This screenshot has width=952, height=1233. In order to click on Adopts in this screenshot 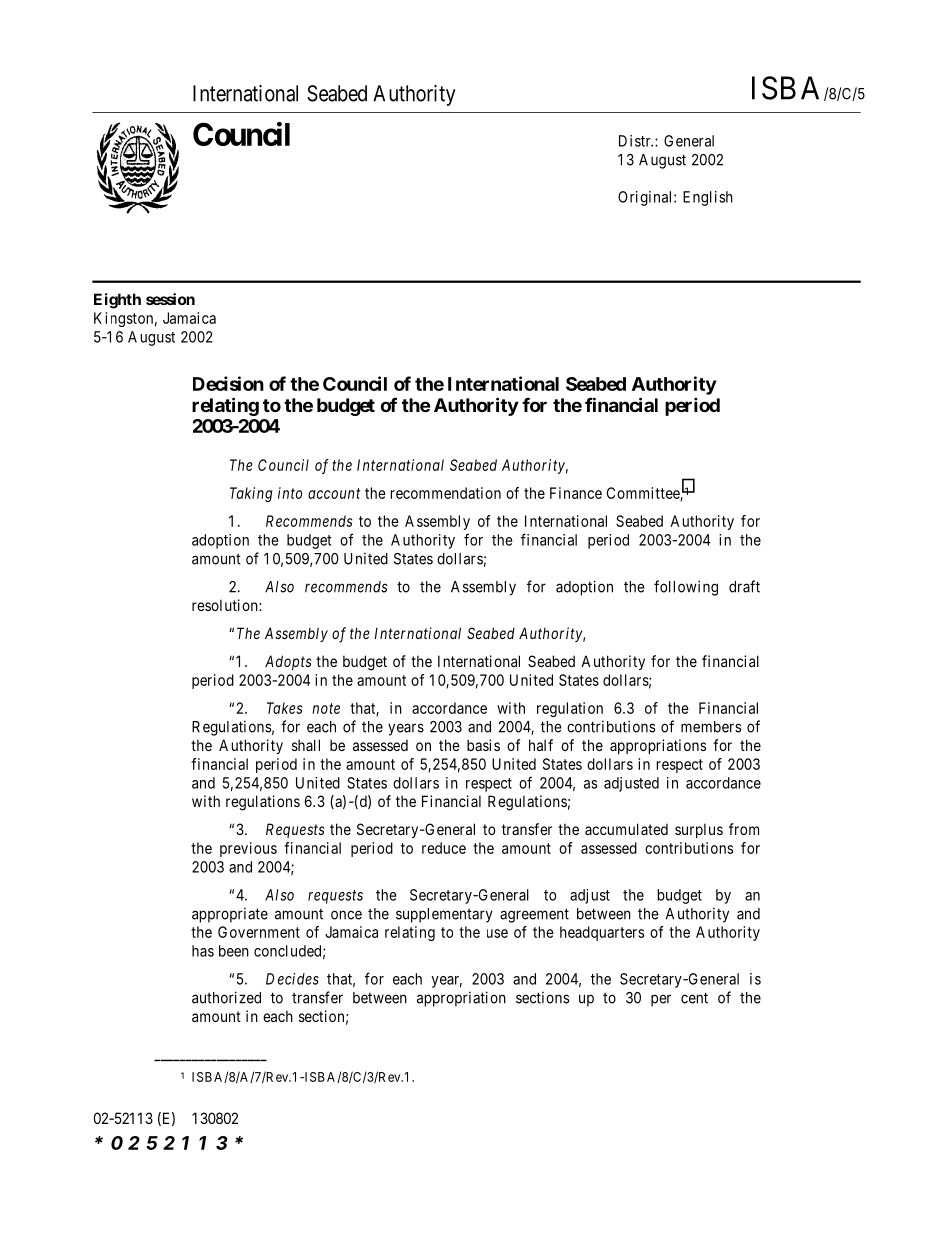, I will do `click(288, 662)`.
